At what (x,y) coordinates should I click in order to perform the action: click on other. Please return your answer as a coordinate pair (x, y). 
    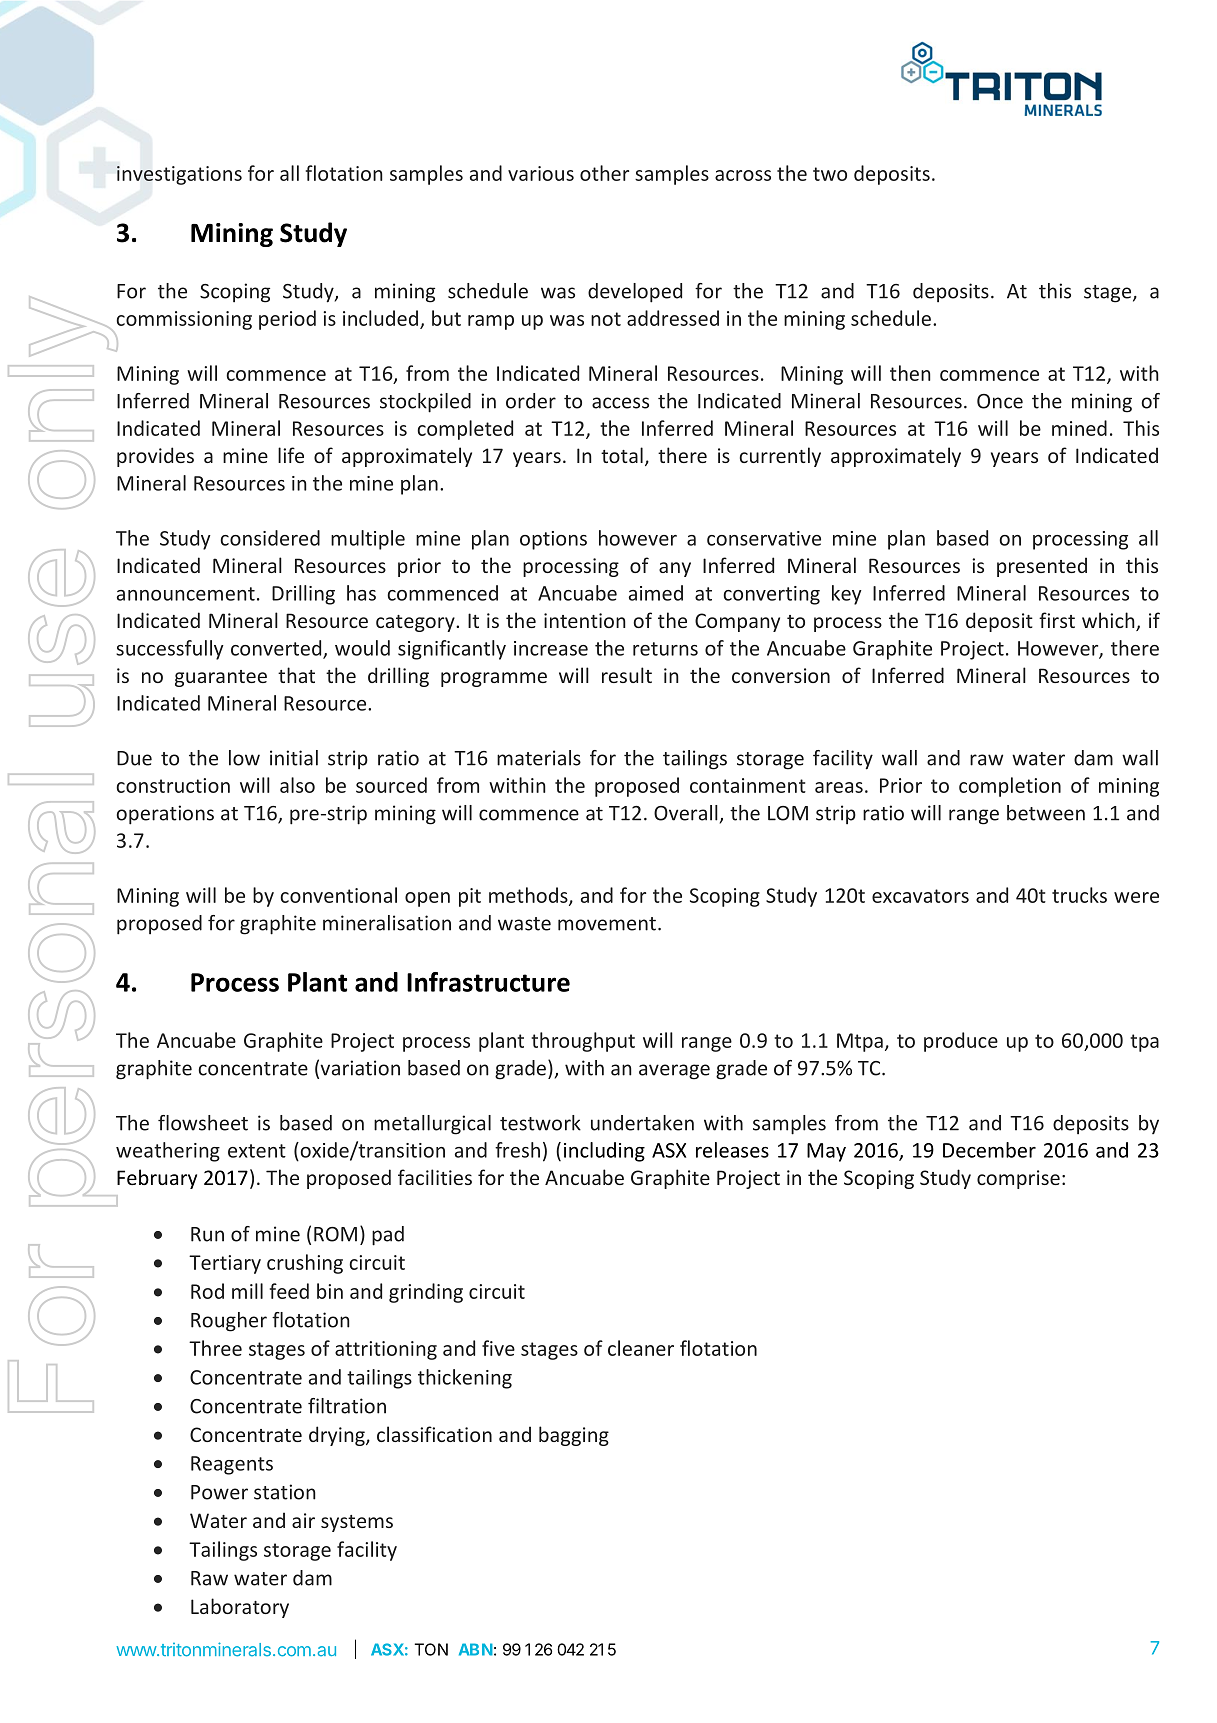
    Looking at the image, I should click on (604, 173).
